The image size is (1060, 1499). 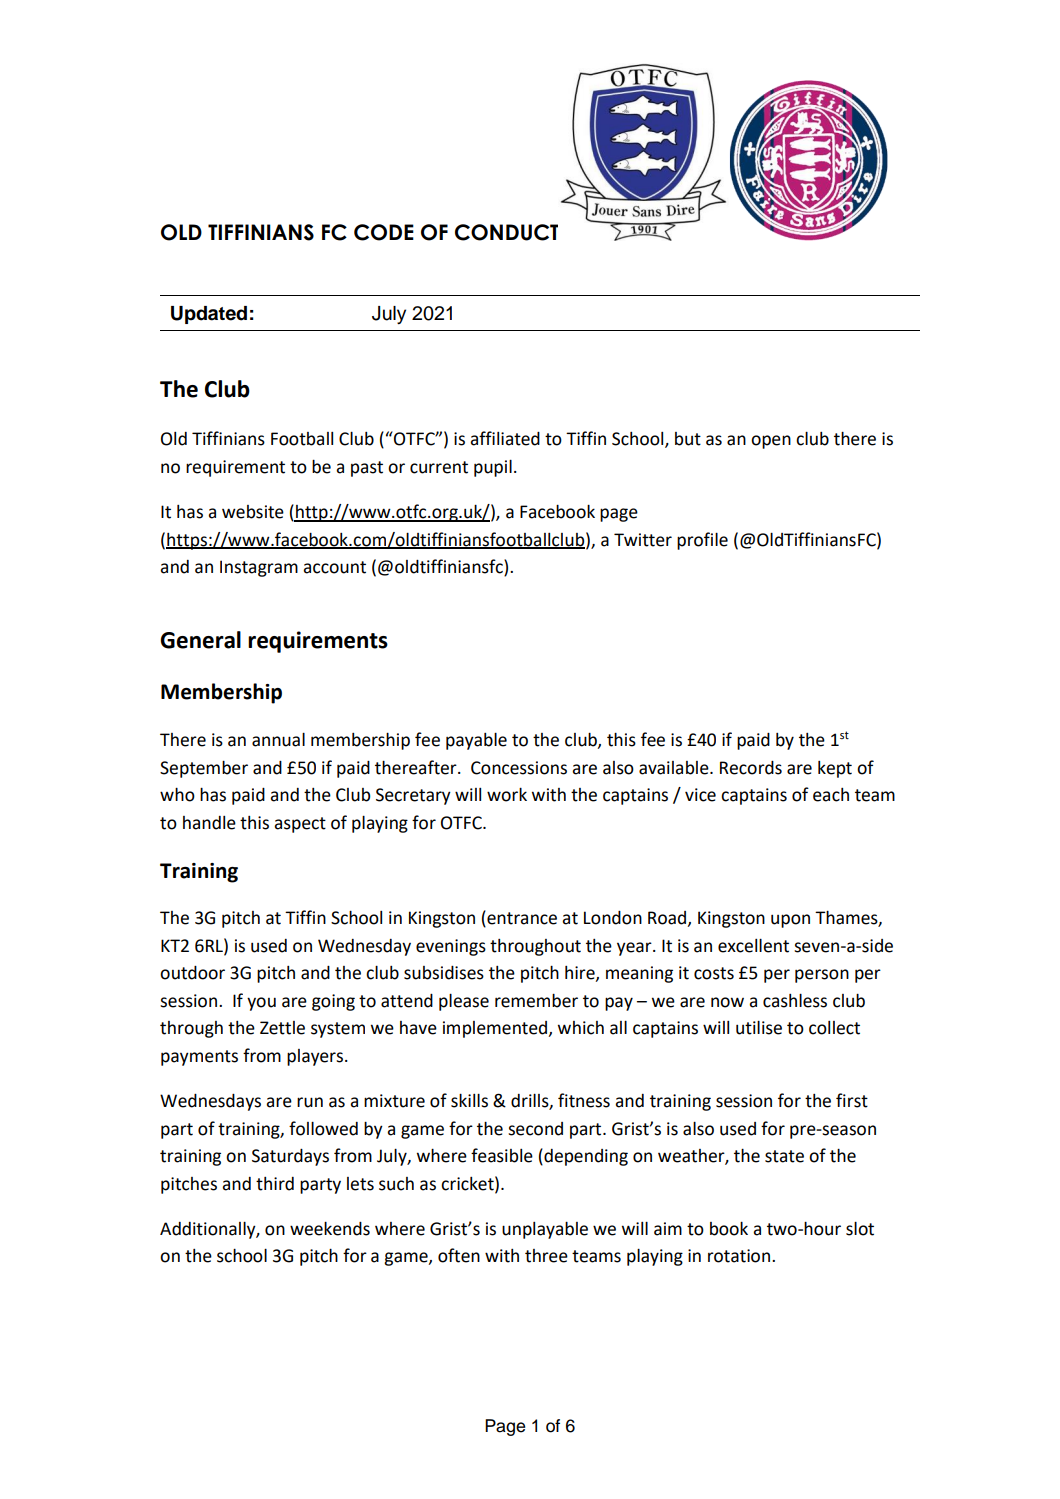 I want to click on open, so click(x=771, y=442).
